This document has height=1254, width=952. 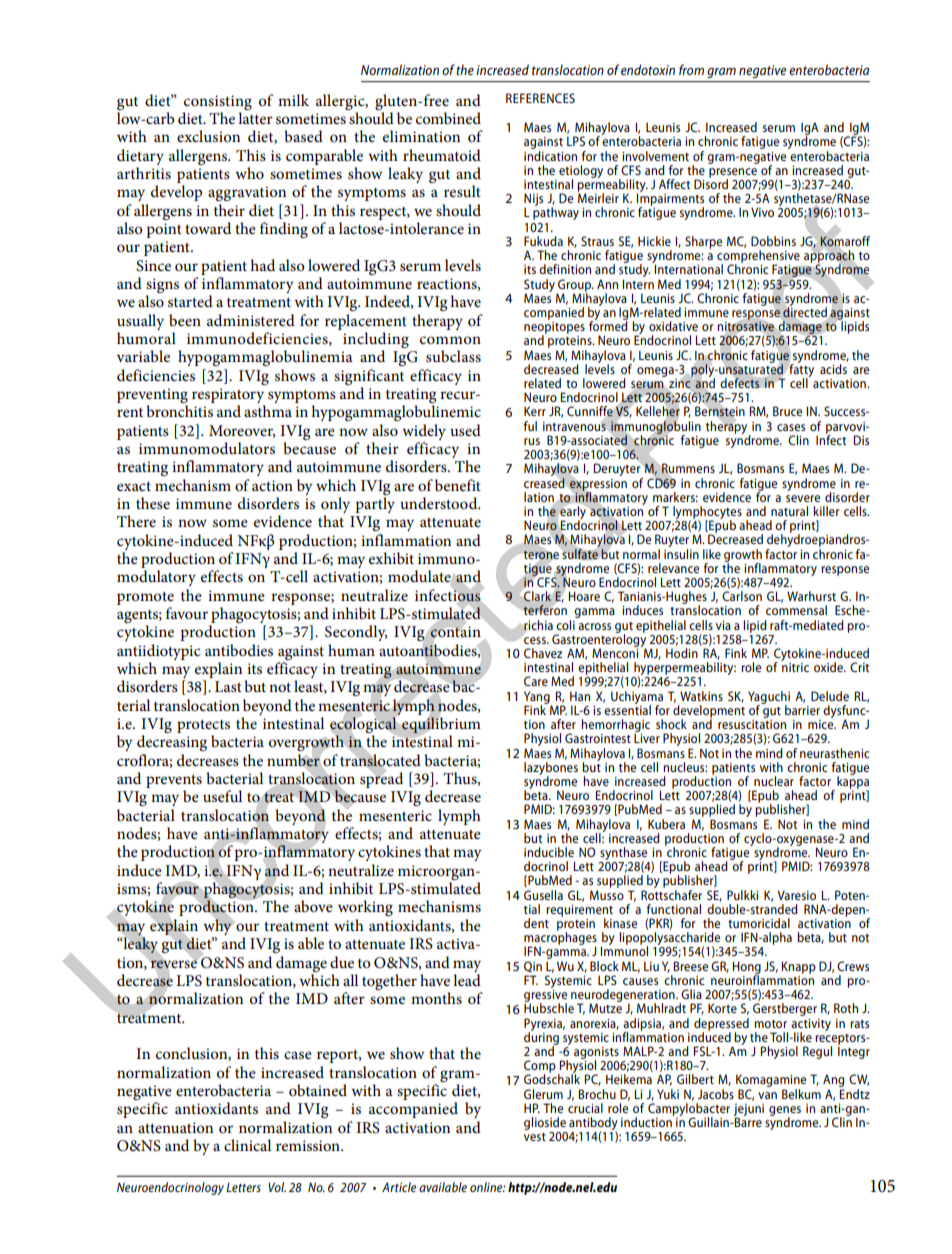 What do you see at coordinates (309, 1145) in the document?
I see `remission` at bounding box center [309, 1145].
